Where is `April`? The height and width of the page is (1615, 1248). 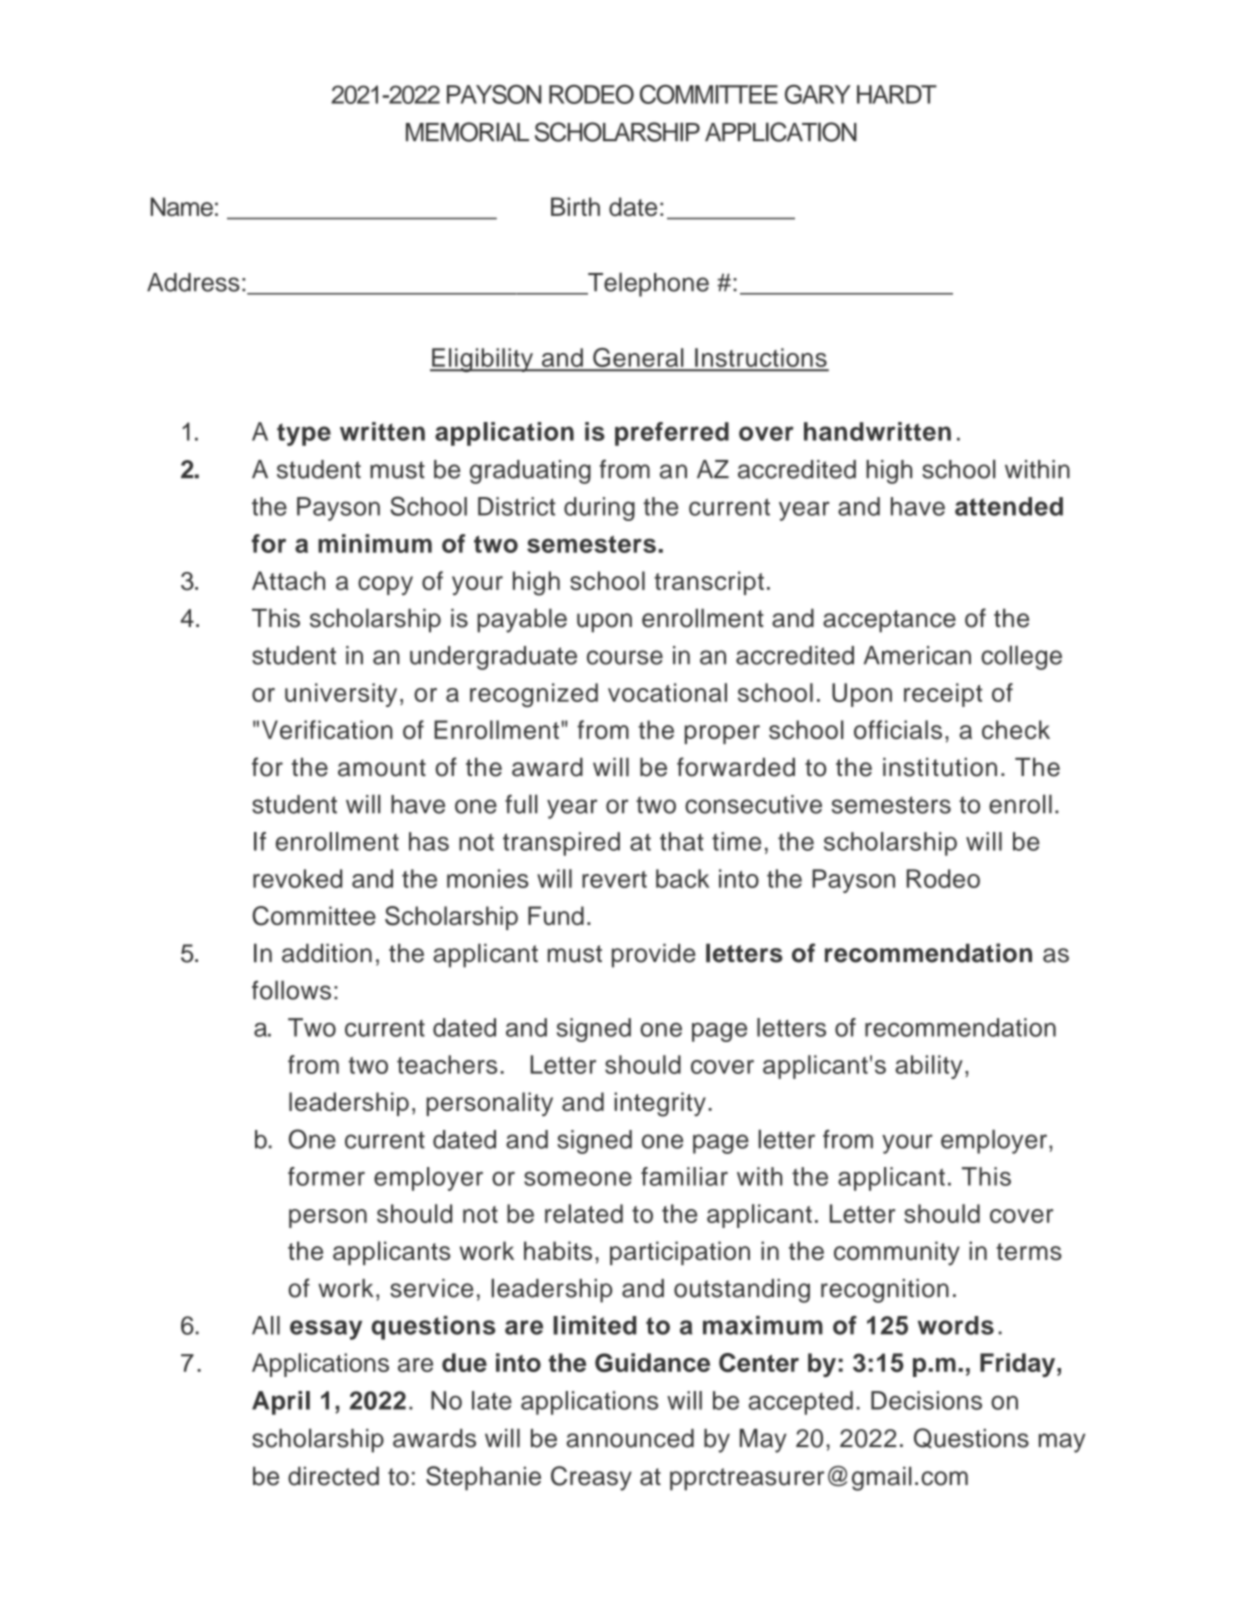 April is located at coordinates (281, 1403).
